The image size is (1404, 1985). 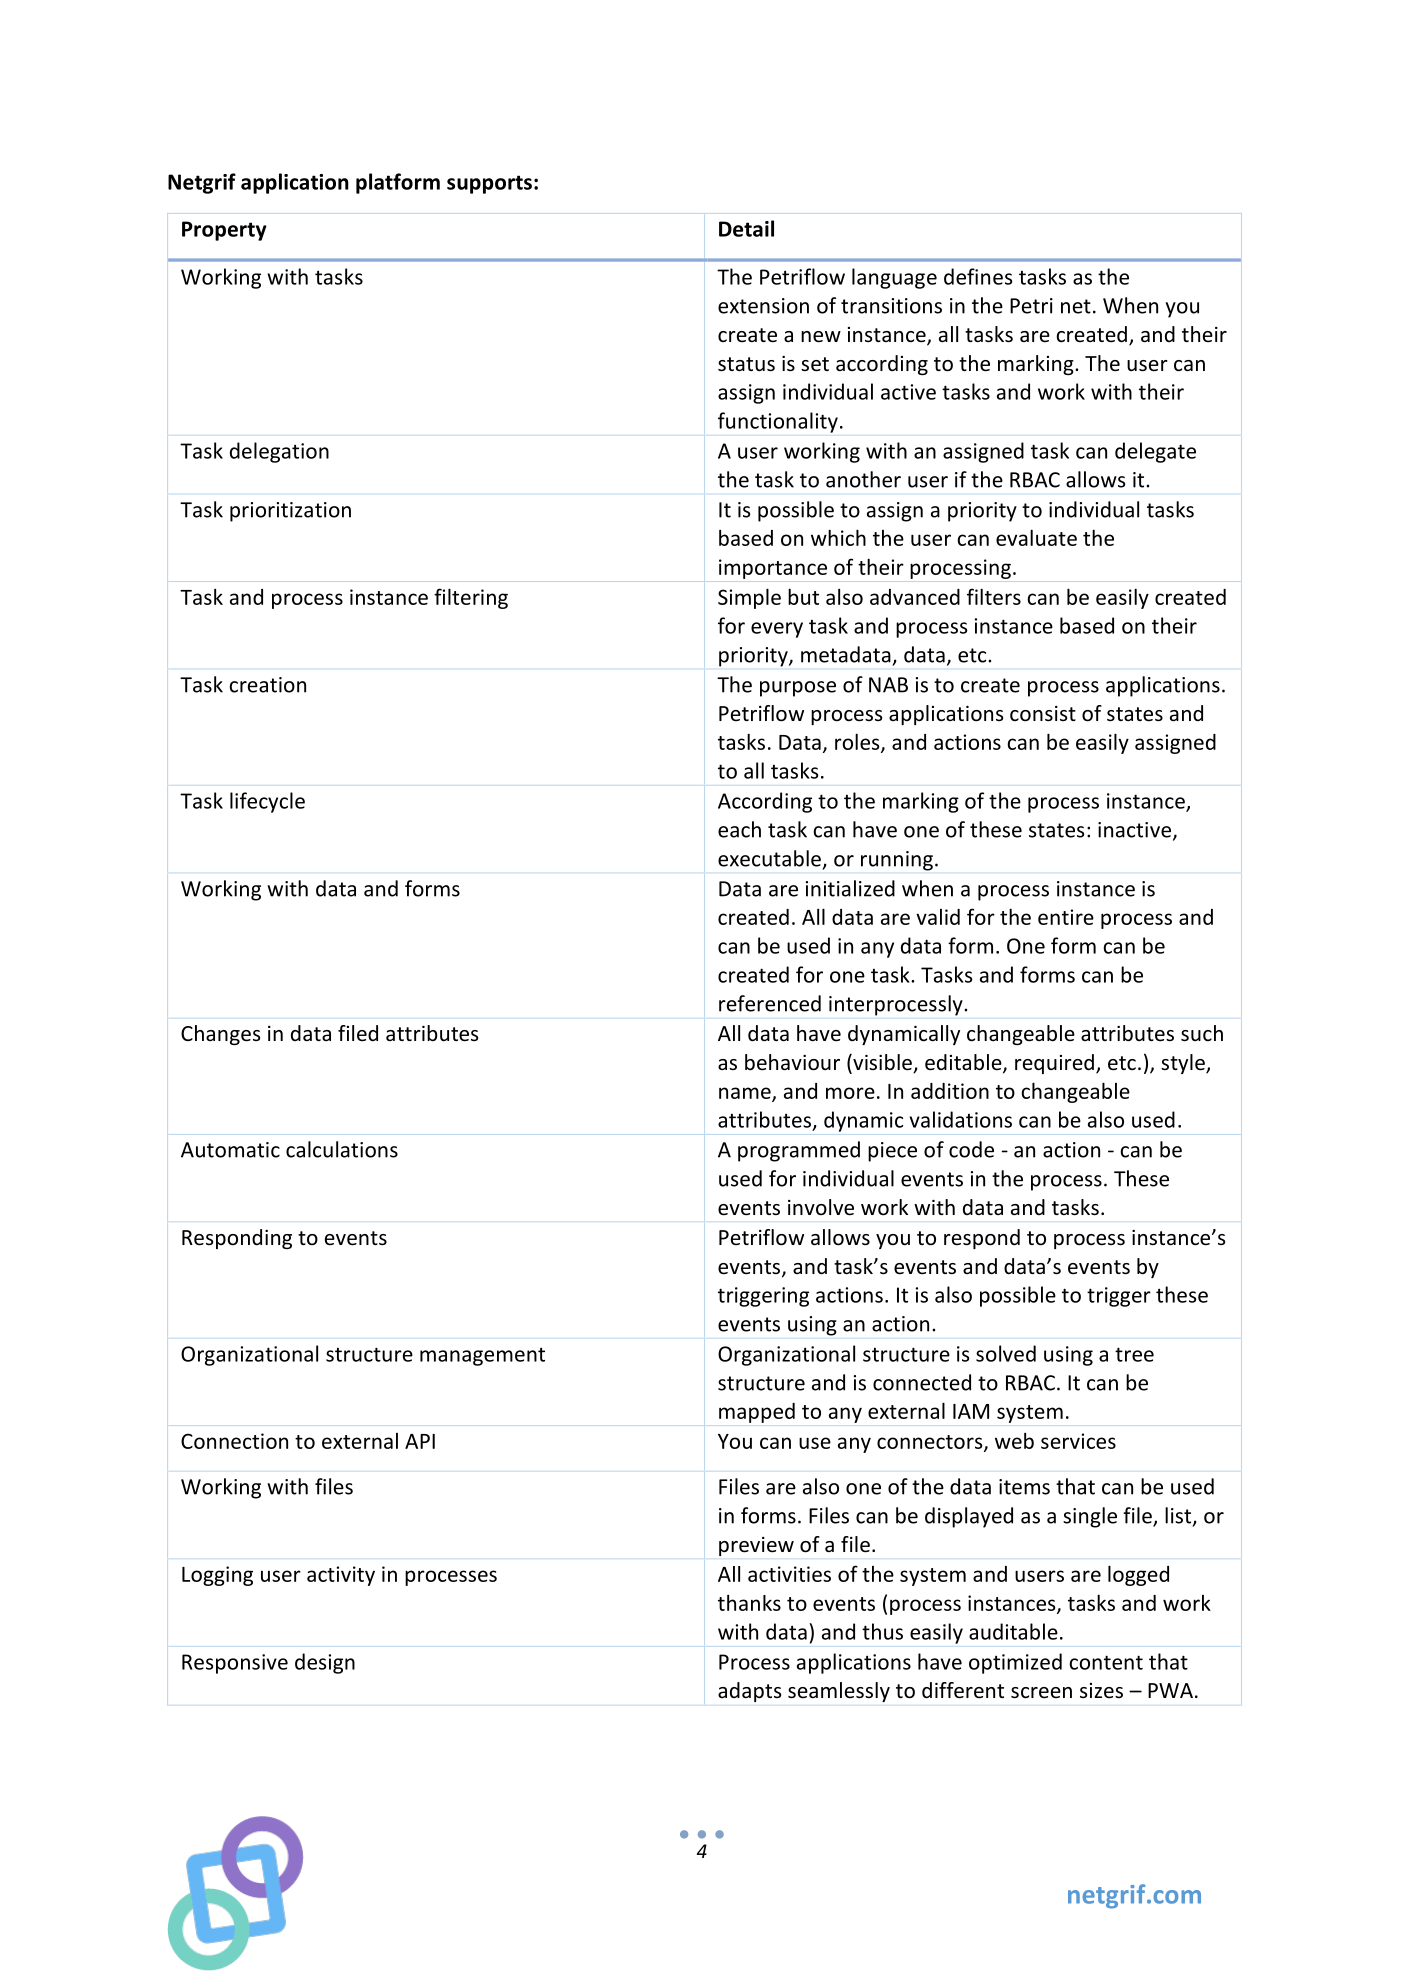 I want to click on defines, so click(x=978, y=276).
